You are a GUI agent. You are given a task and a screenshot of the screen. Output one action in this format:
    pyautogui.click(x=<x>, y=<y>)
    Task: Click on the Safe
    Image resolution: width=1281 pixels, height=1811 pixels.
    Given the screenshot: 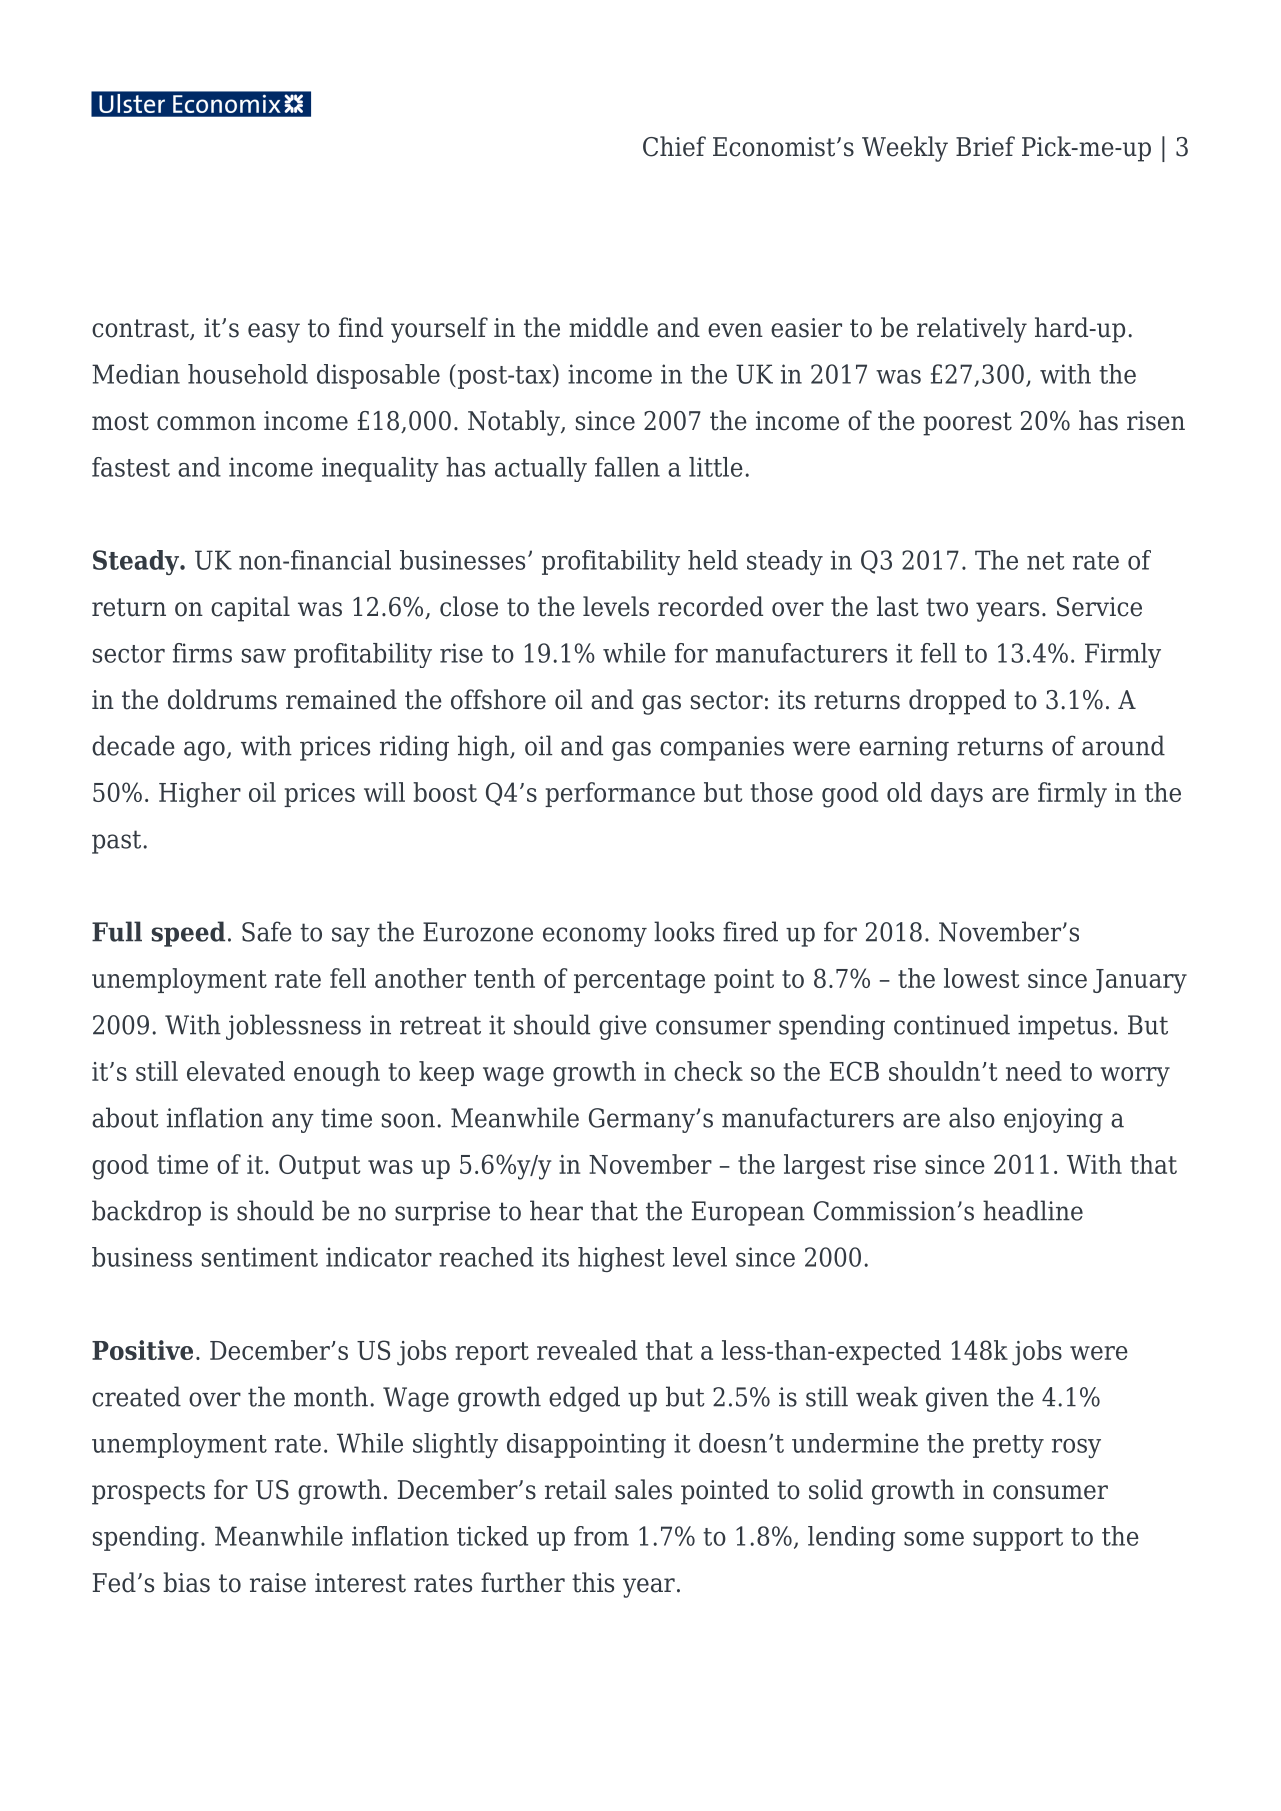 What is the action you would take?
    pyautogui.click(x=267, y=931)
